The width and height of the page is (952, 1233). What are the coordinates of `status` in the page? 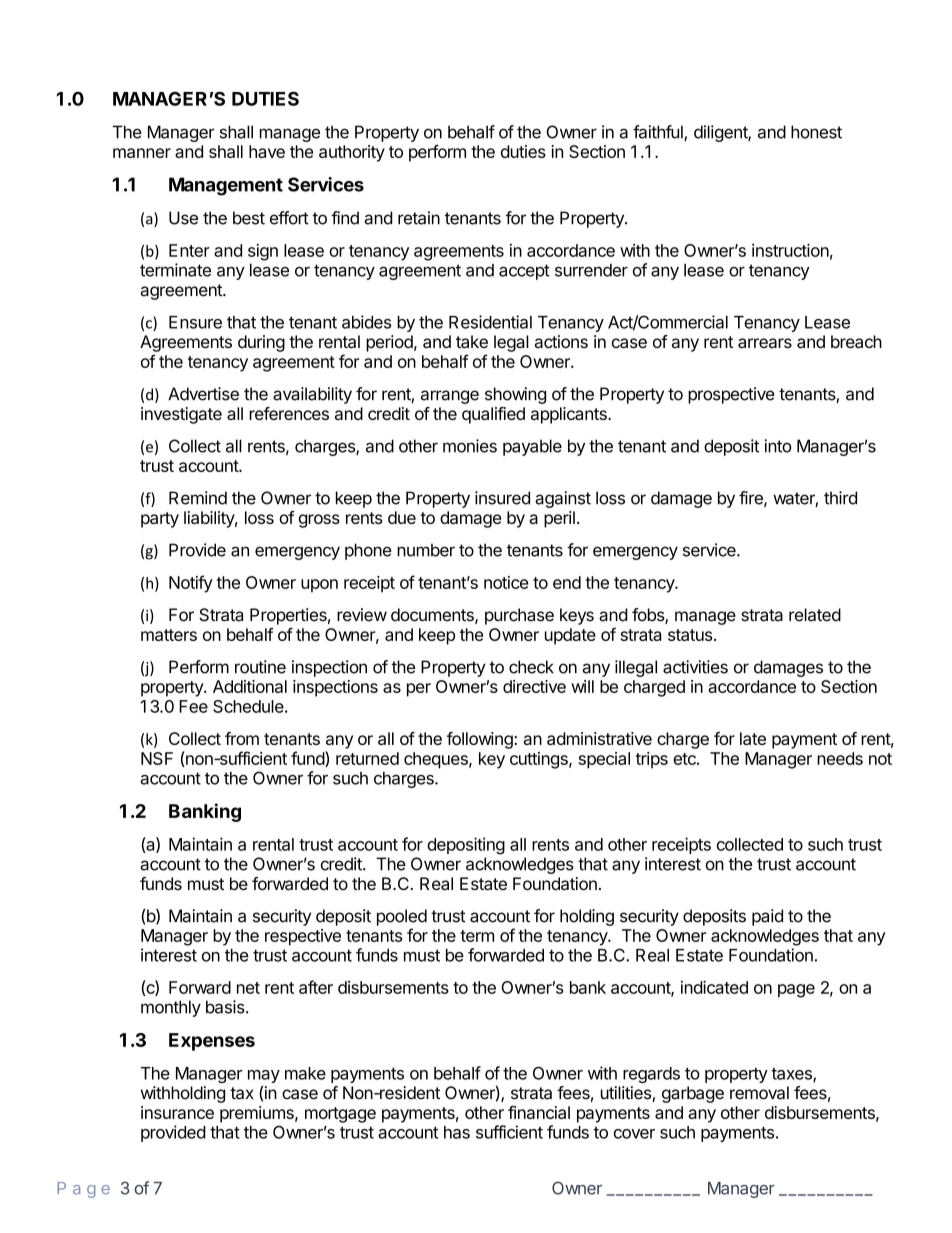 It's located at (690, 635).
